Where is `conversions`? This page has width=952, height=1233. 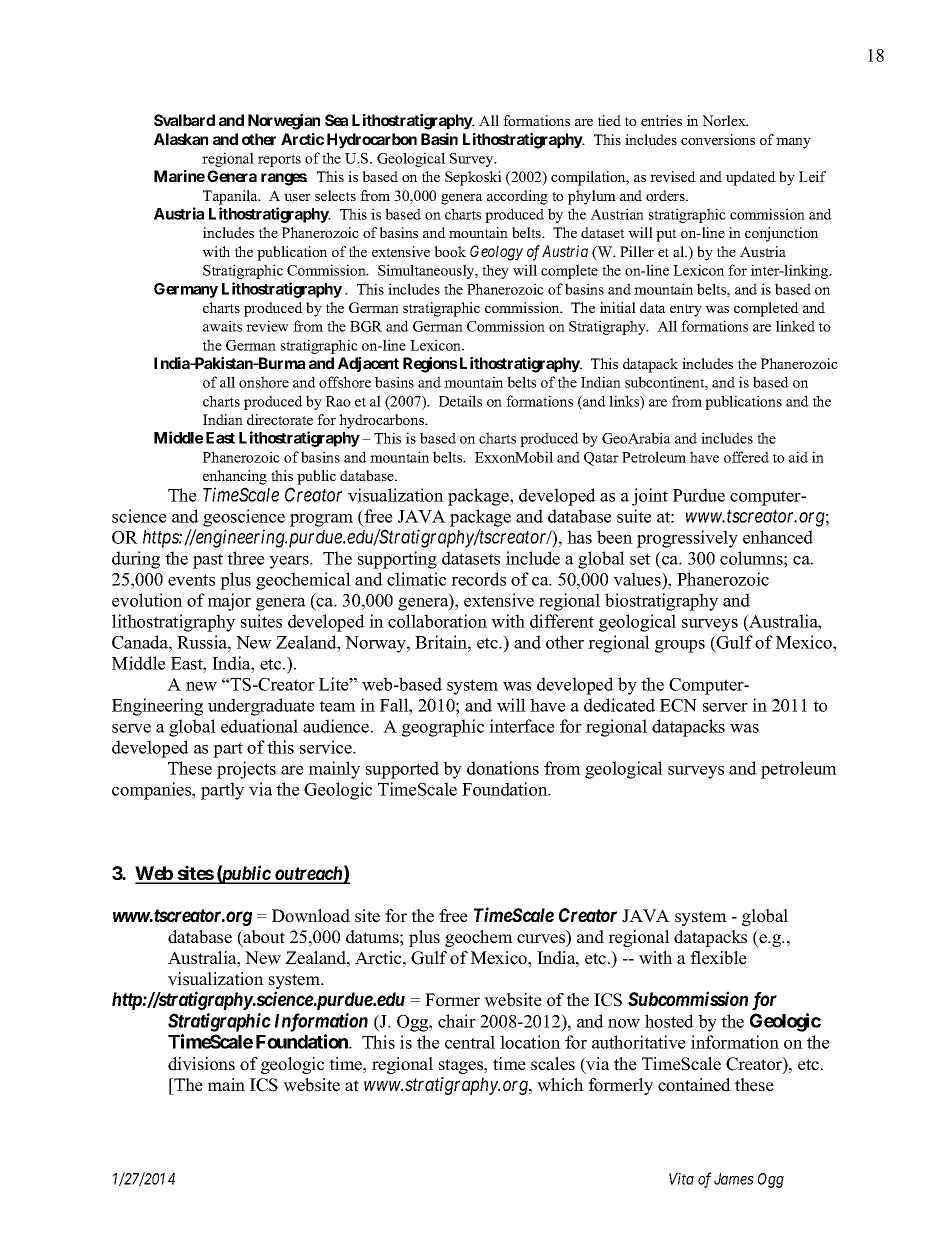
conversions is located at coordinates (718, 139).
